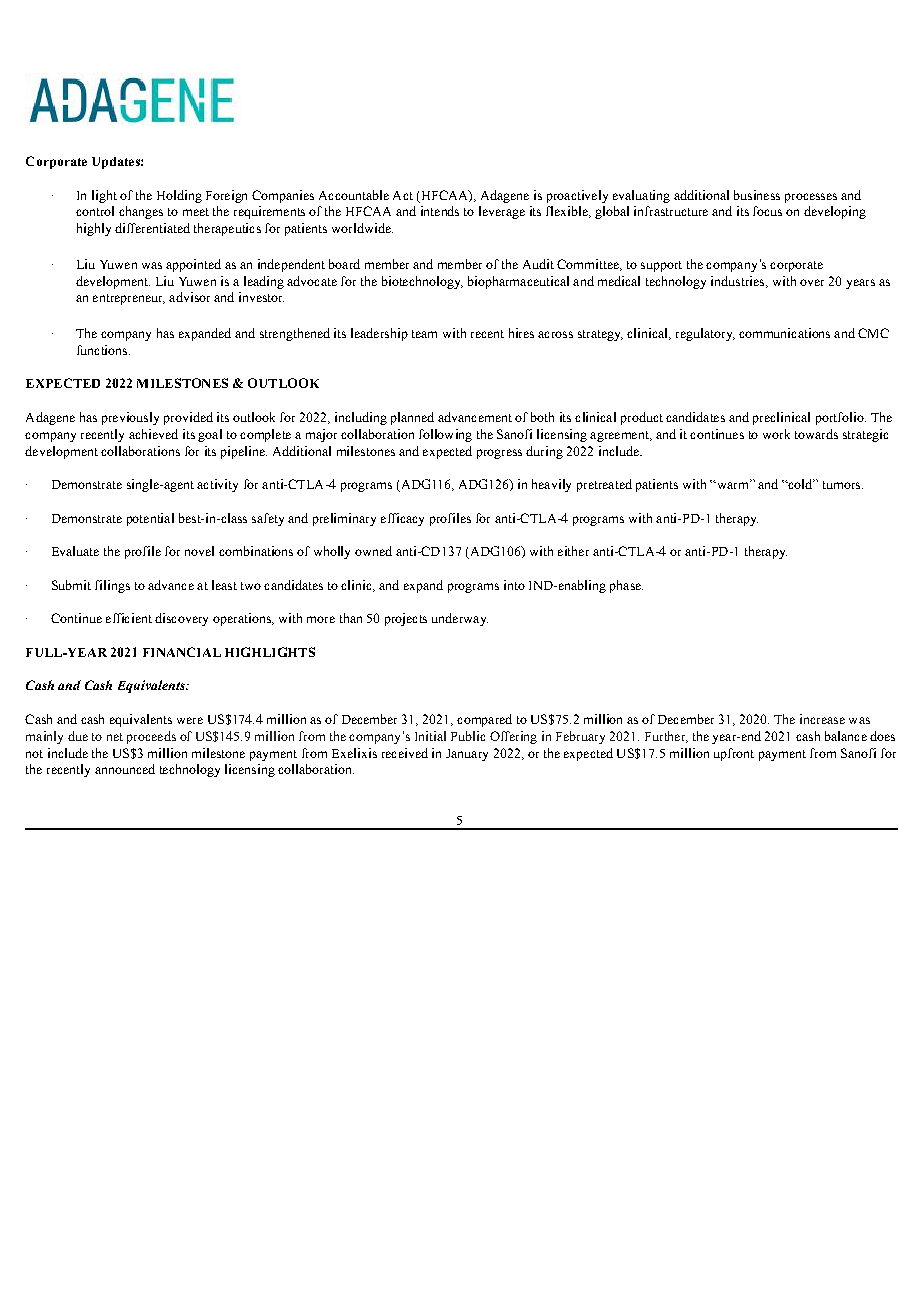  Describe the element at coordinates (499, 454) in the page. I see `progress` at that location.
